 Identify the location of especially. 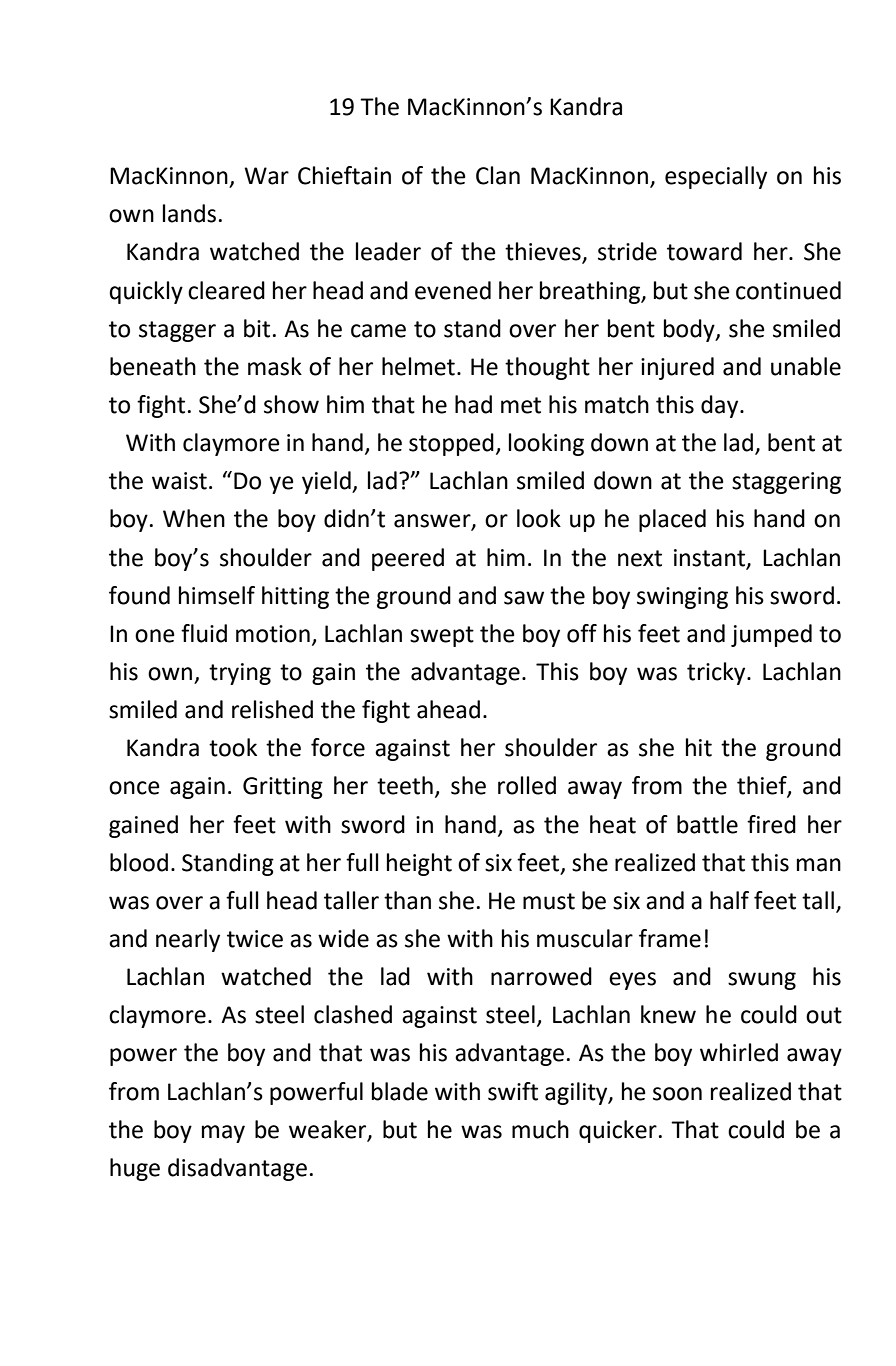
(716, 177).
